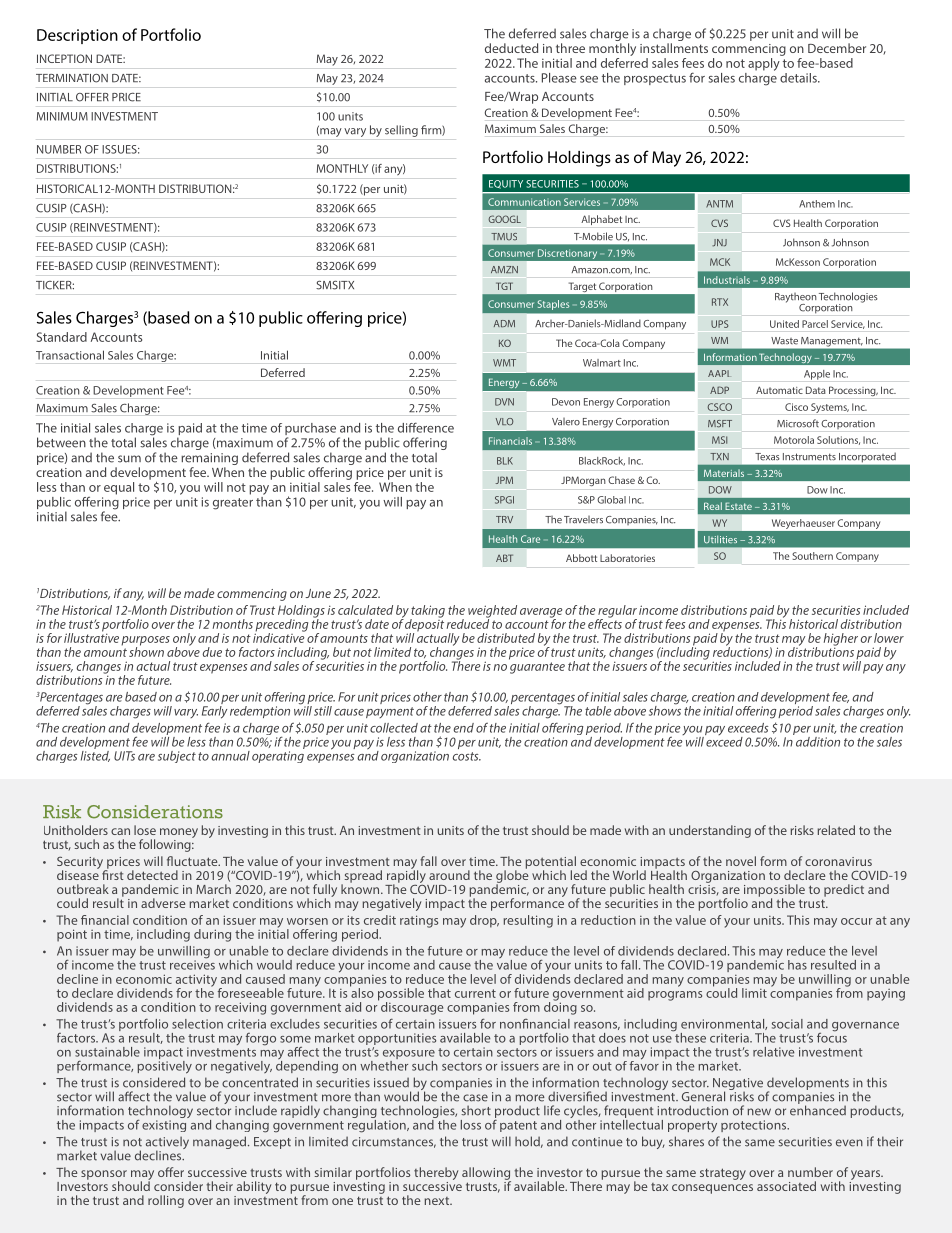 This image has width=952, height=1233. What do you see at coordinates (492, 612) in the image?
I see `weighted` at bounding box center [492, 612].
